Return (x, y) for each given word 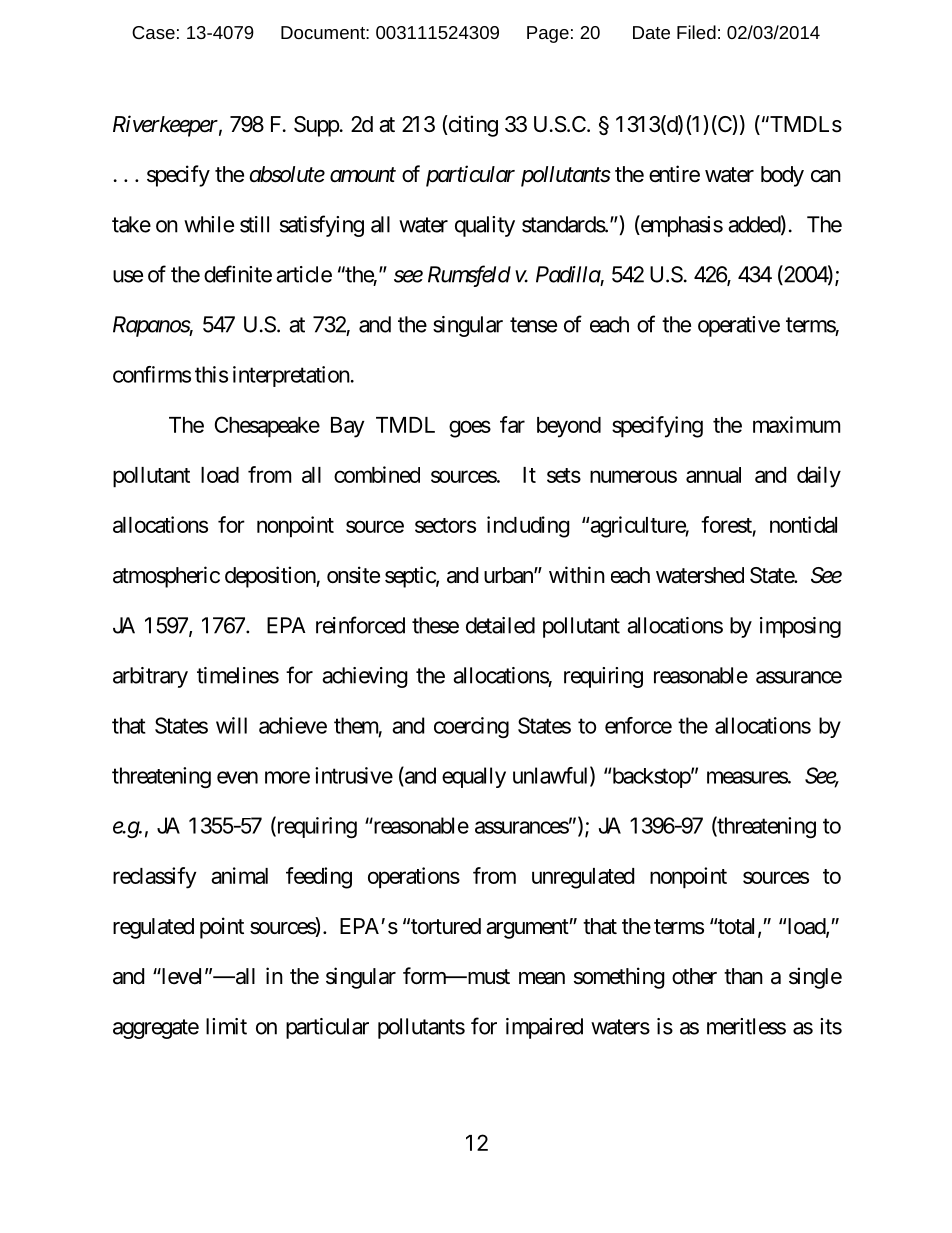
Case (153, 32)
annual (713, 475)
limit (226, 1026)
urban (509, 575)
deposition (271, 577)
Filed (696, 32)
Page (548, 34)
